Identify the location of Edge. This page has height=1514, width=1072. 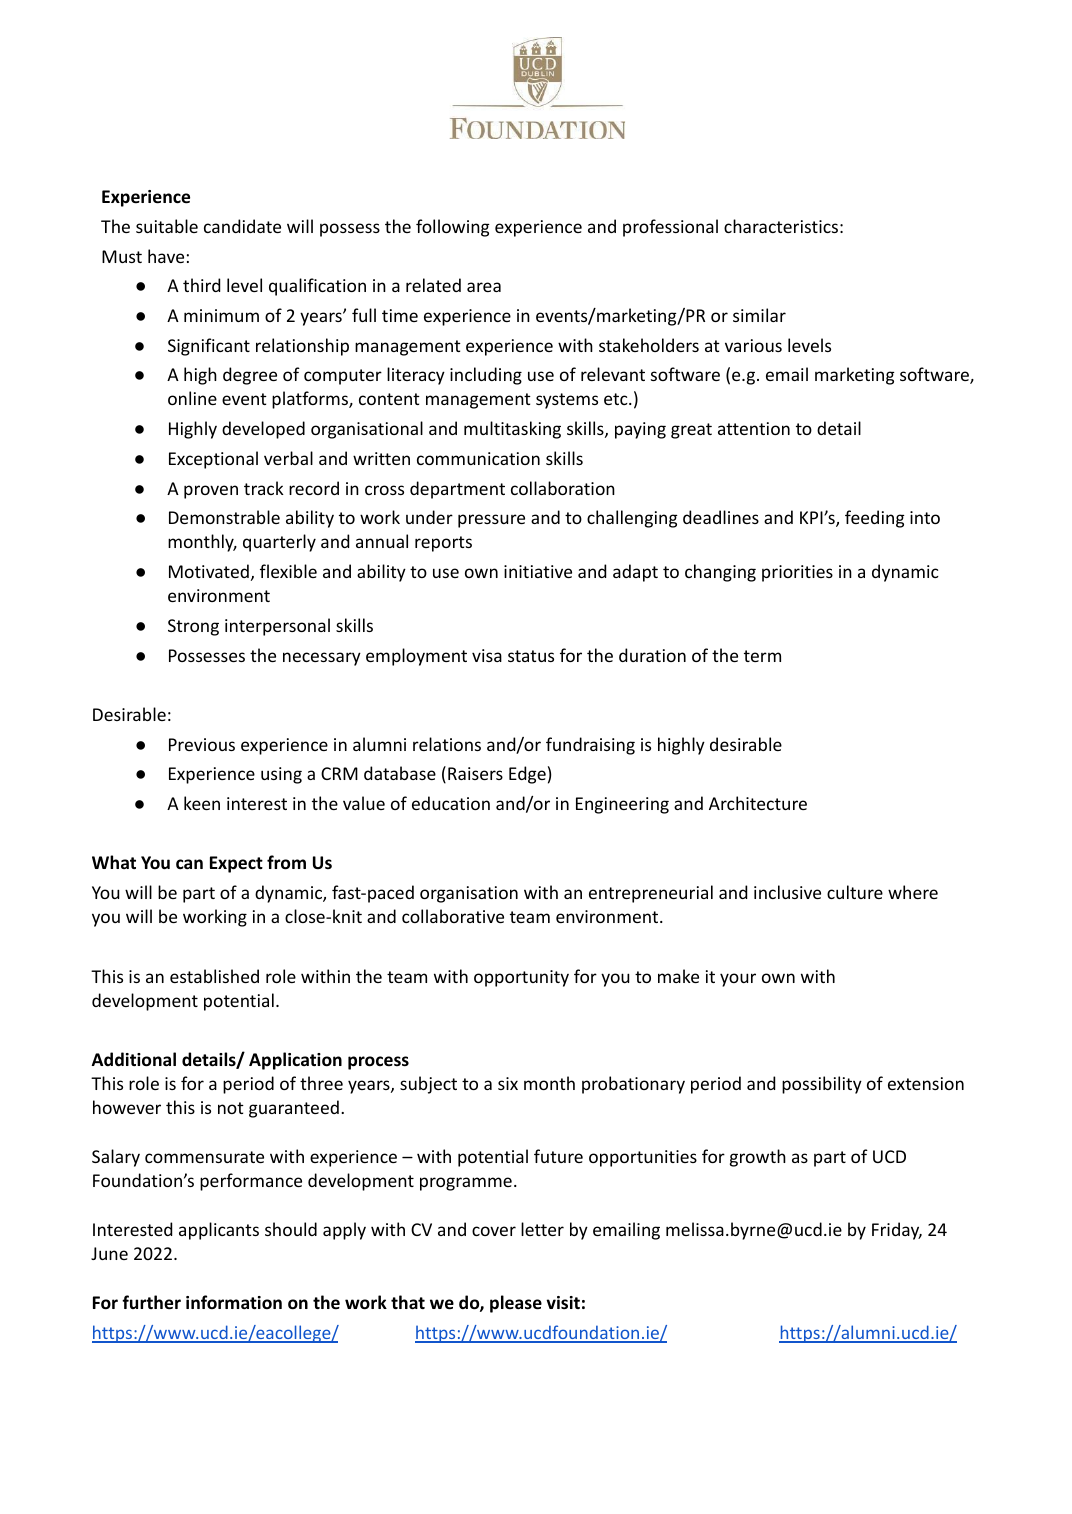
(527, 775).
